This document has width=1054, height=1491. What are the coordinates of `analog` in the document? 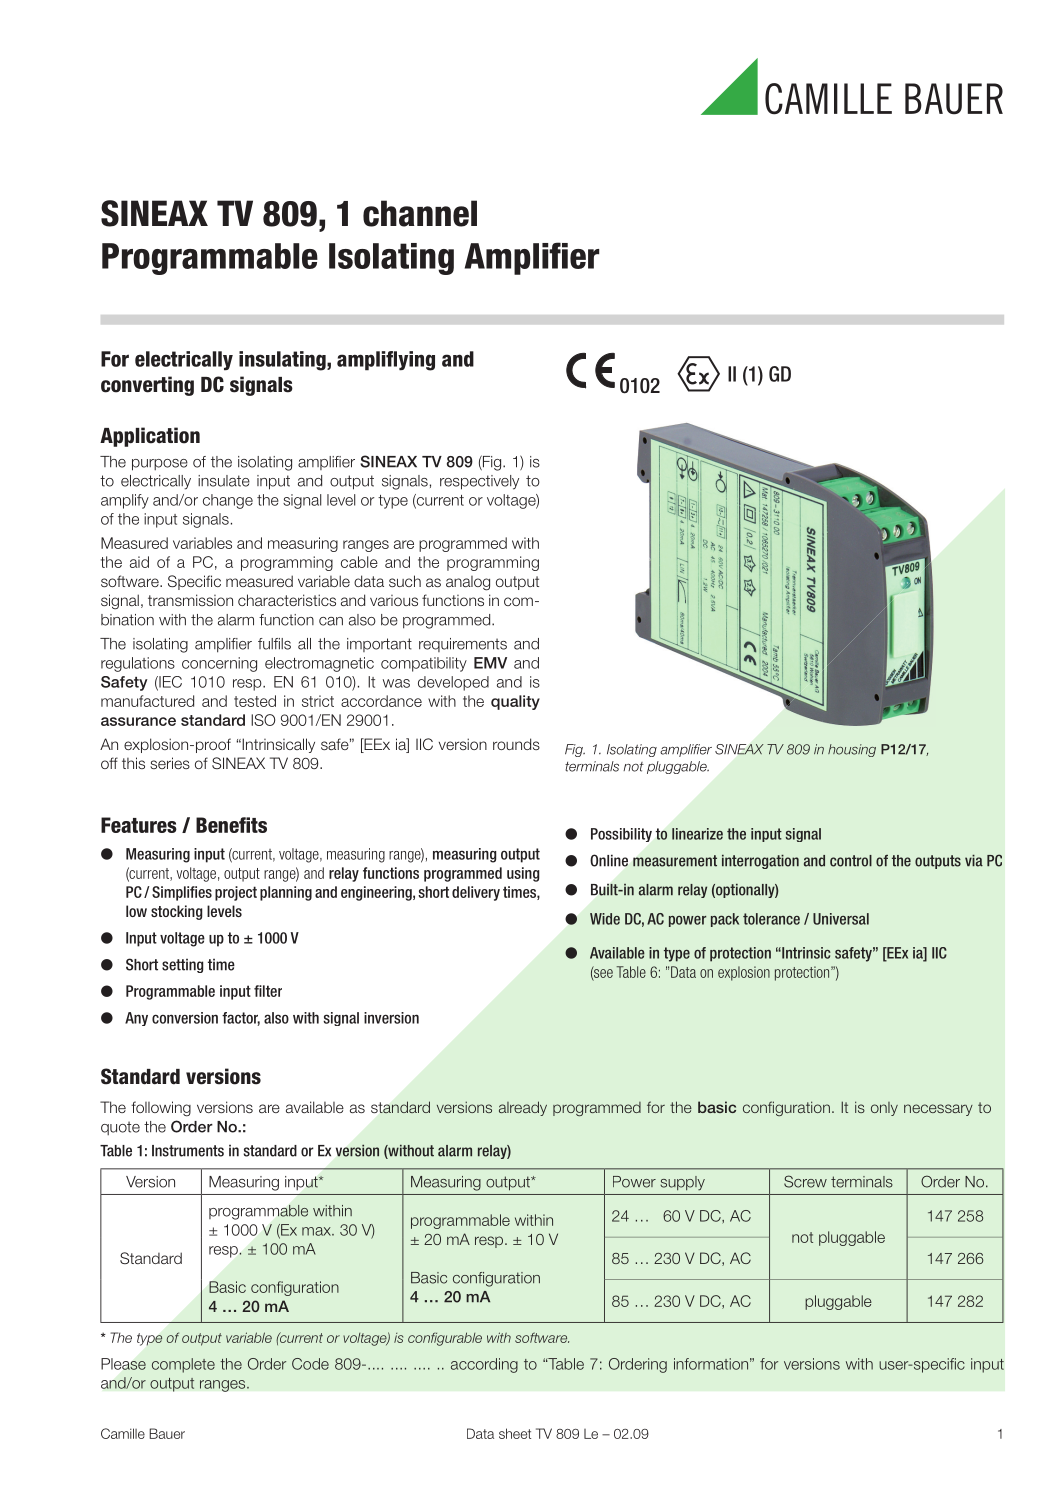 It's located at (468, 583).
